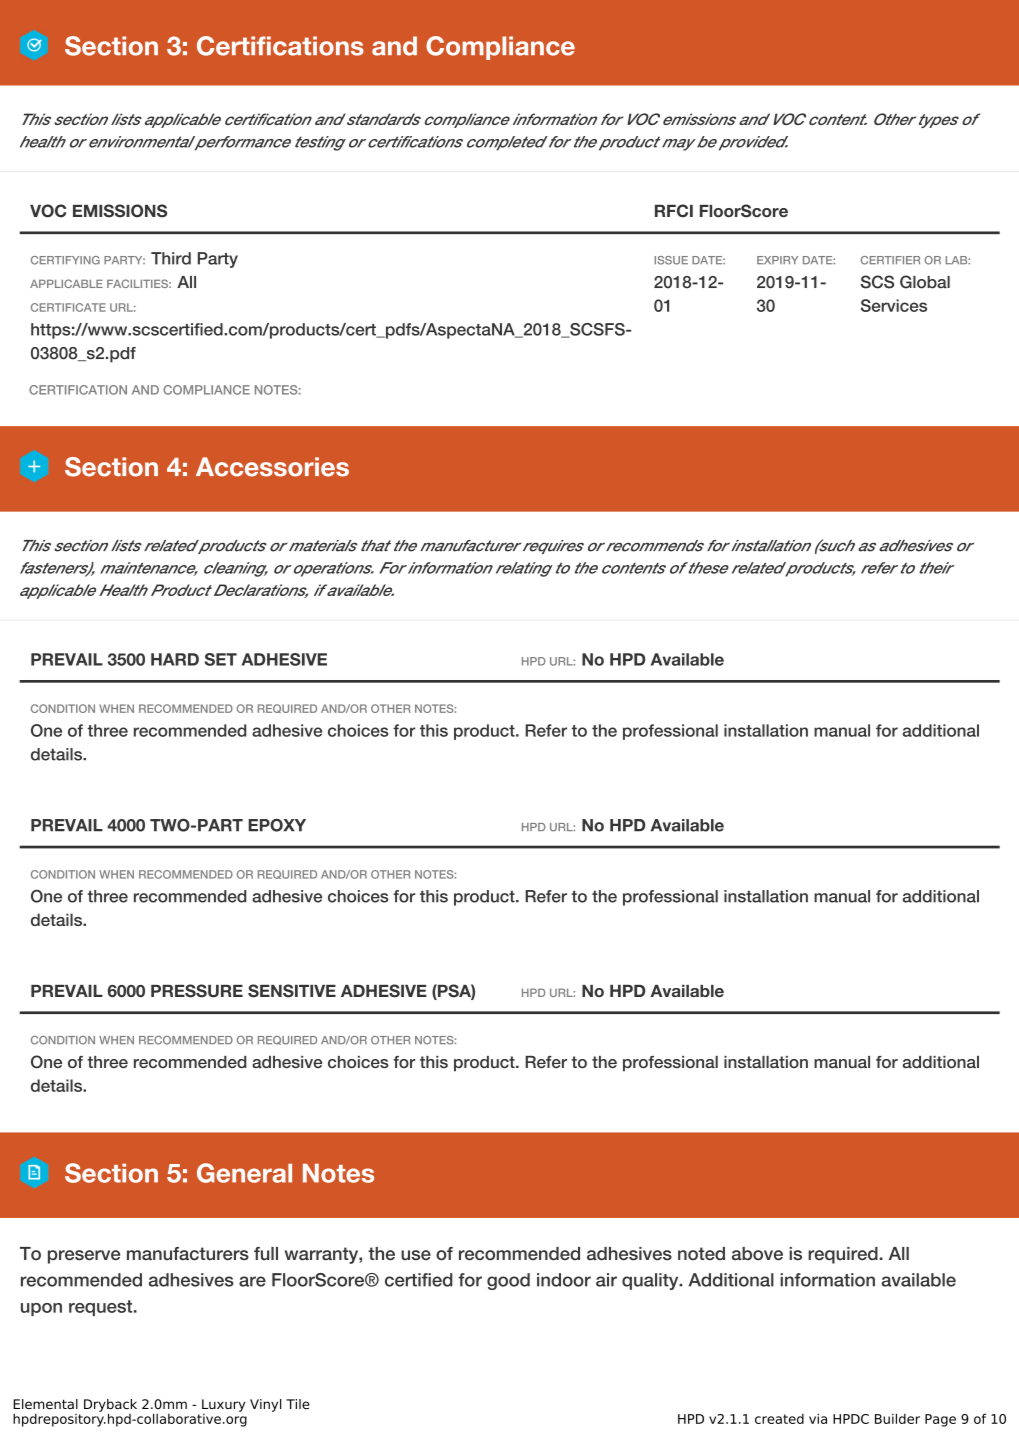 Image resolution: width=1019 pixels, height=1442 pixels. Describe the element at coordinates (277, 825) in the screenshot. I see `EPOXY` at that location.
